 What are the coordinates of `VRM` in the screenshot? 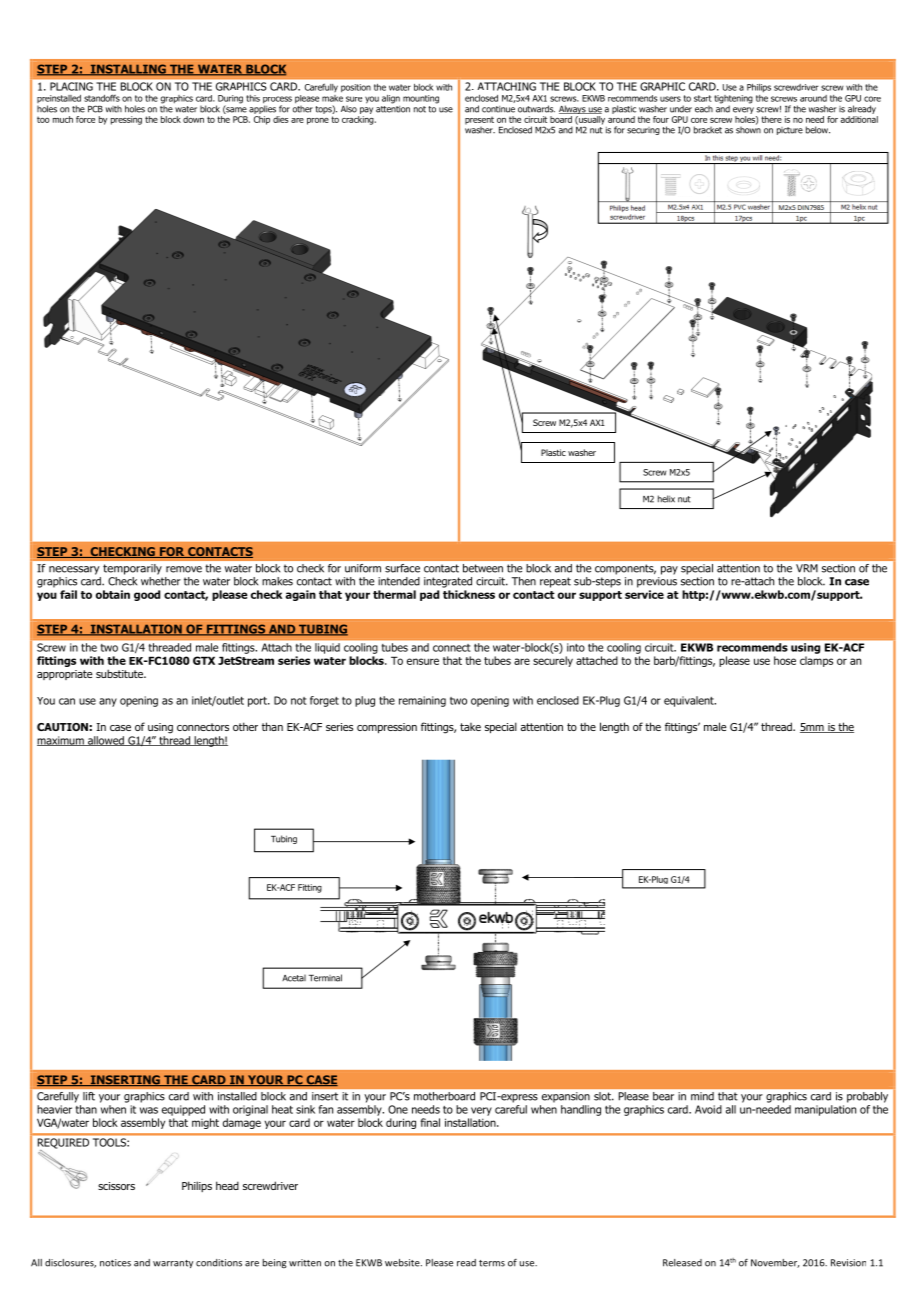 It's located at (807, 568).
